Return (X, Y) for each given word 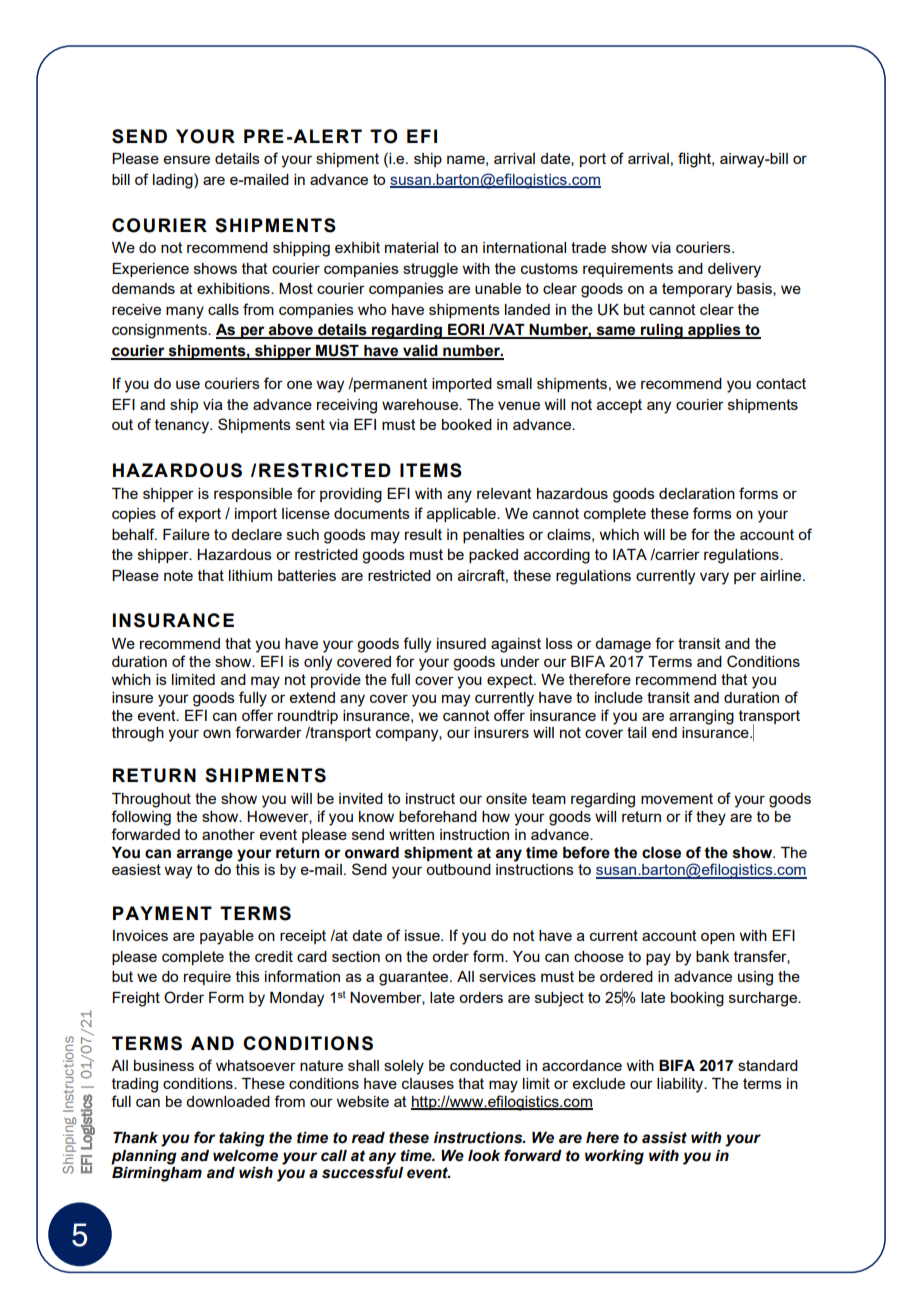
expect (511, 681)
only (318, 663)
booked (467, 424)
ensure (187, 159)
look (484, 1156)
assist (664, 1138)
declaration (697, 493)
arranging (701, 717)
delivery (734, 270)
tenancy (183, 426)
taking (242, 1139)
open (718, 938)
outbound (458, 869)
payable (227, 937)
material (411, 247)
